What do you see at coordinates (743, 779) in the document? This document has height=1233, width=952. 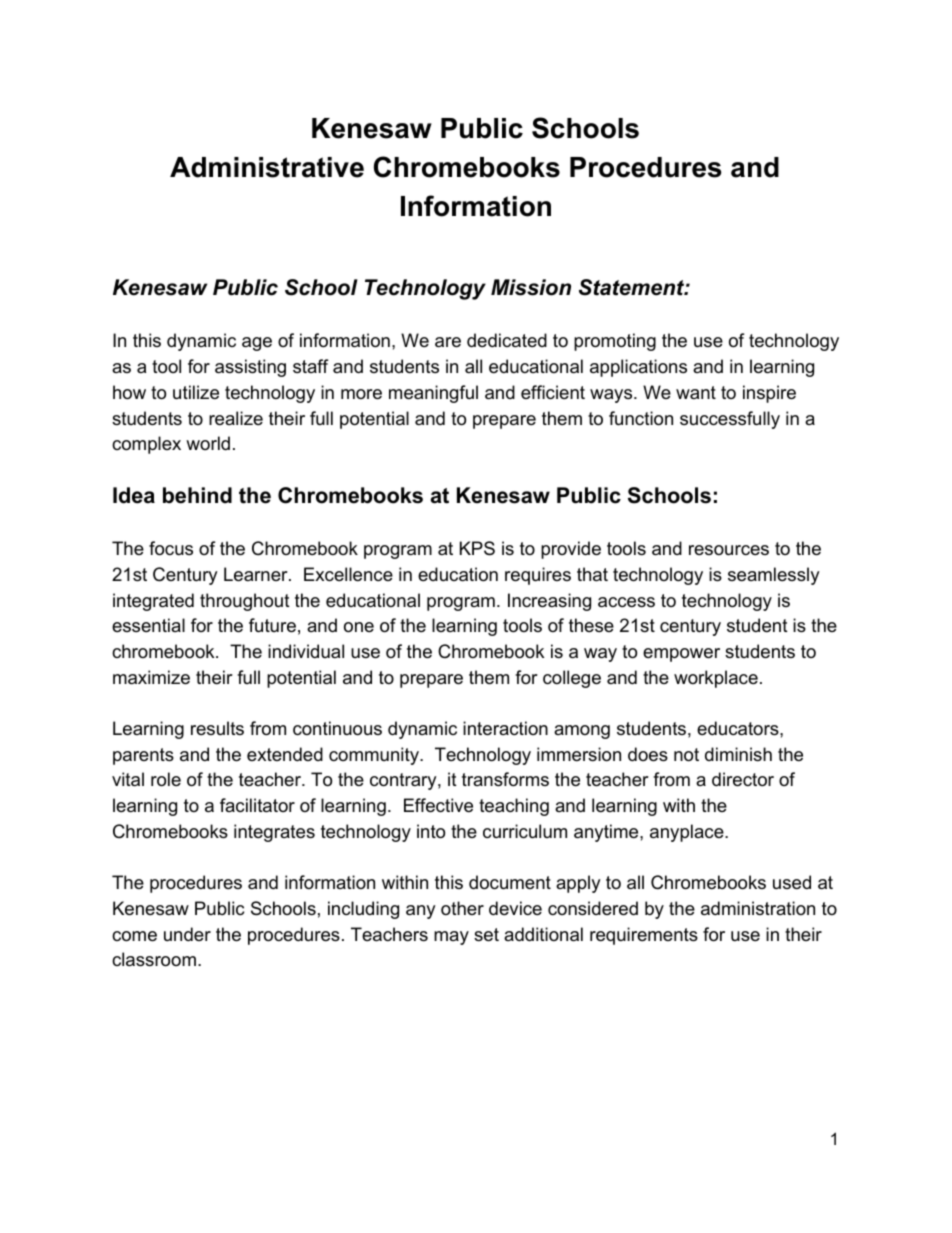 I see `director` at bounding box center [743, 779].
